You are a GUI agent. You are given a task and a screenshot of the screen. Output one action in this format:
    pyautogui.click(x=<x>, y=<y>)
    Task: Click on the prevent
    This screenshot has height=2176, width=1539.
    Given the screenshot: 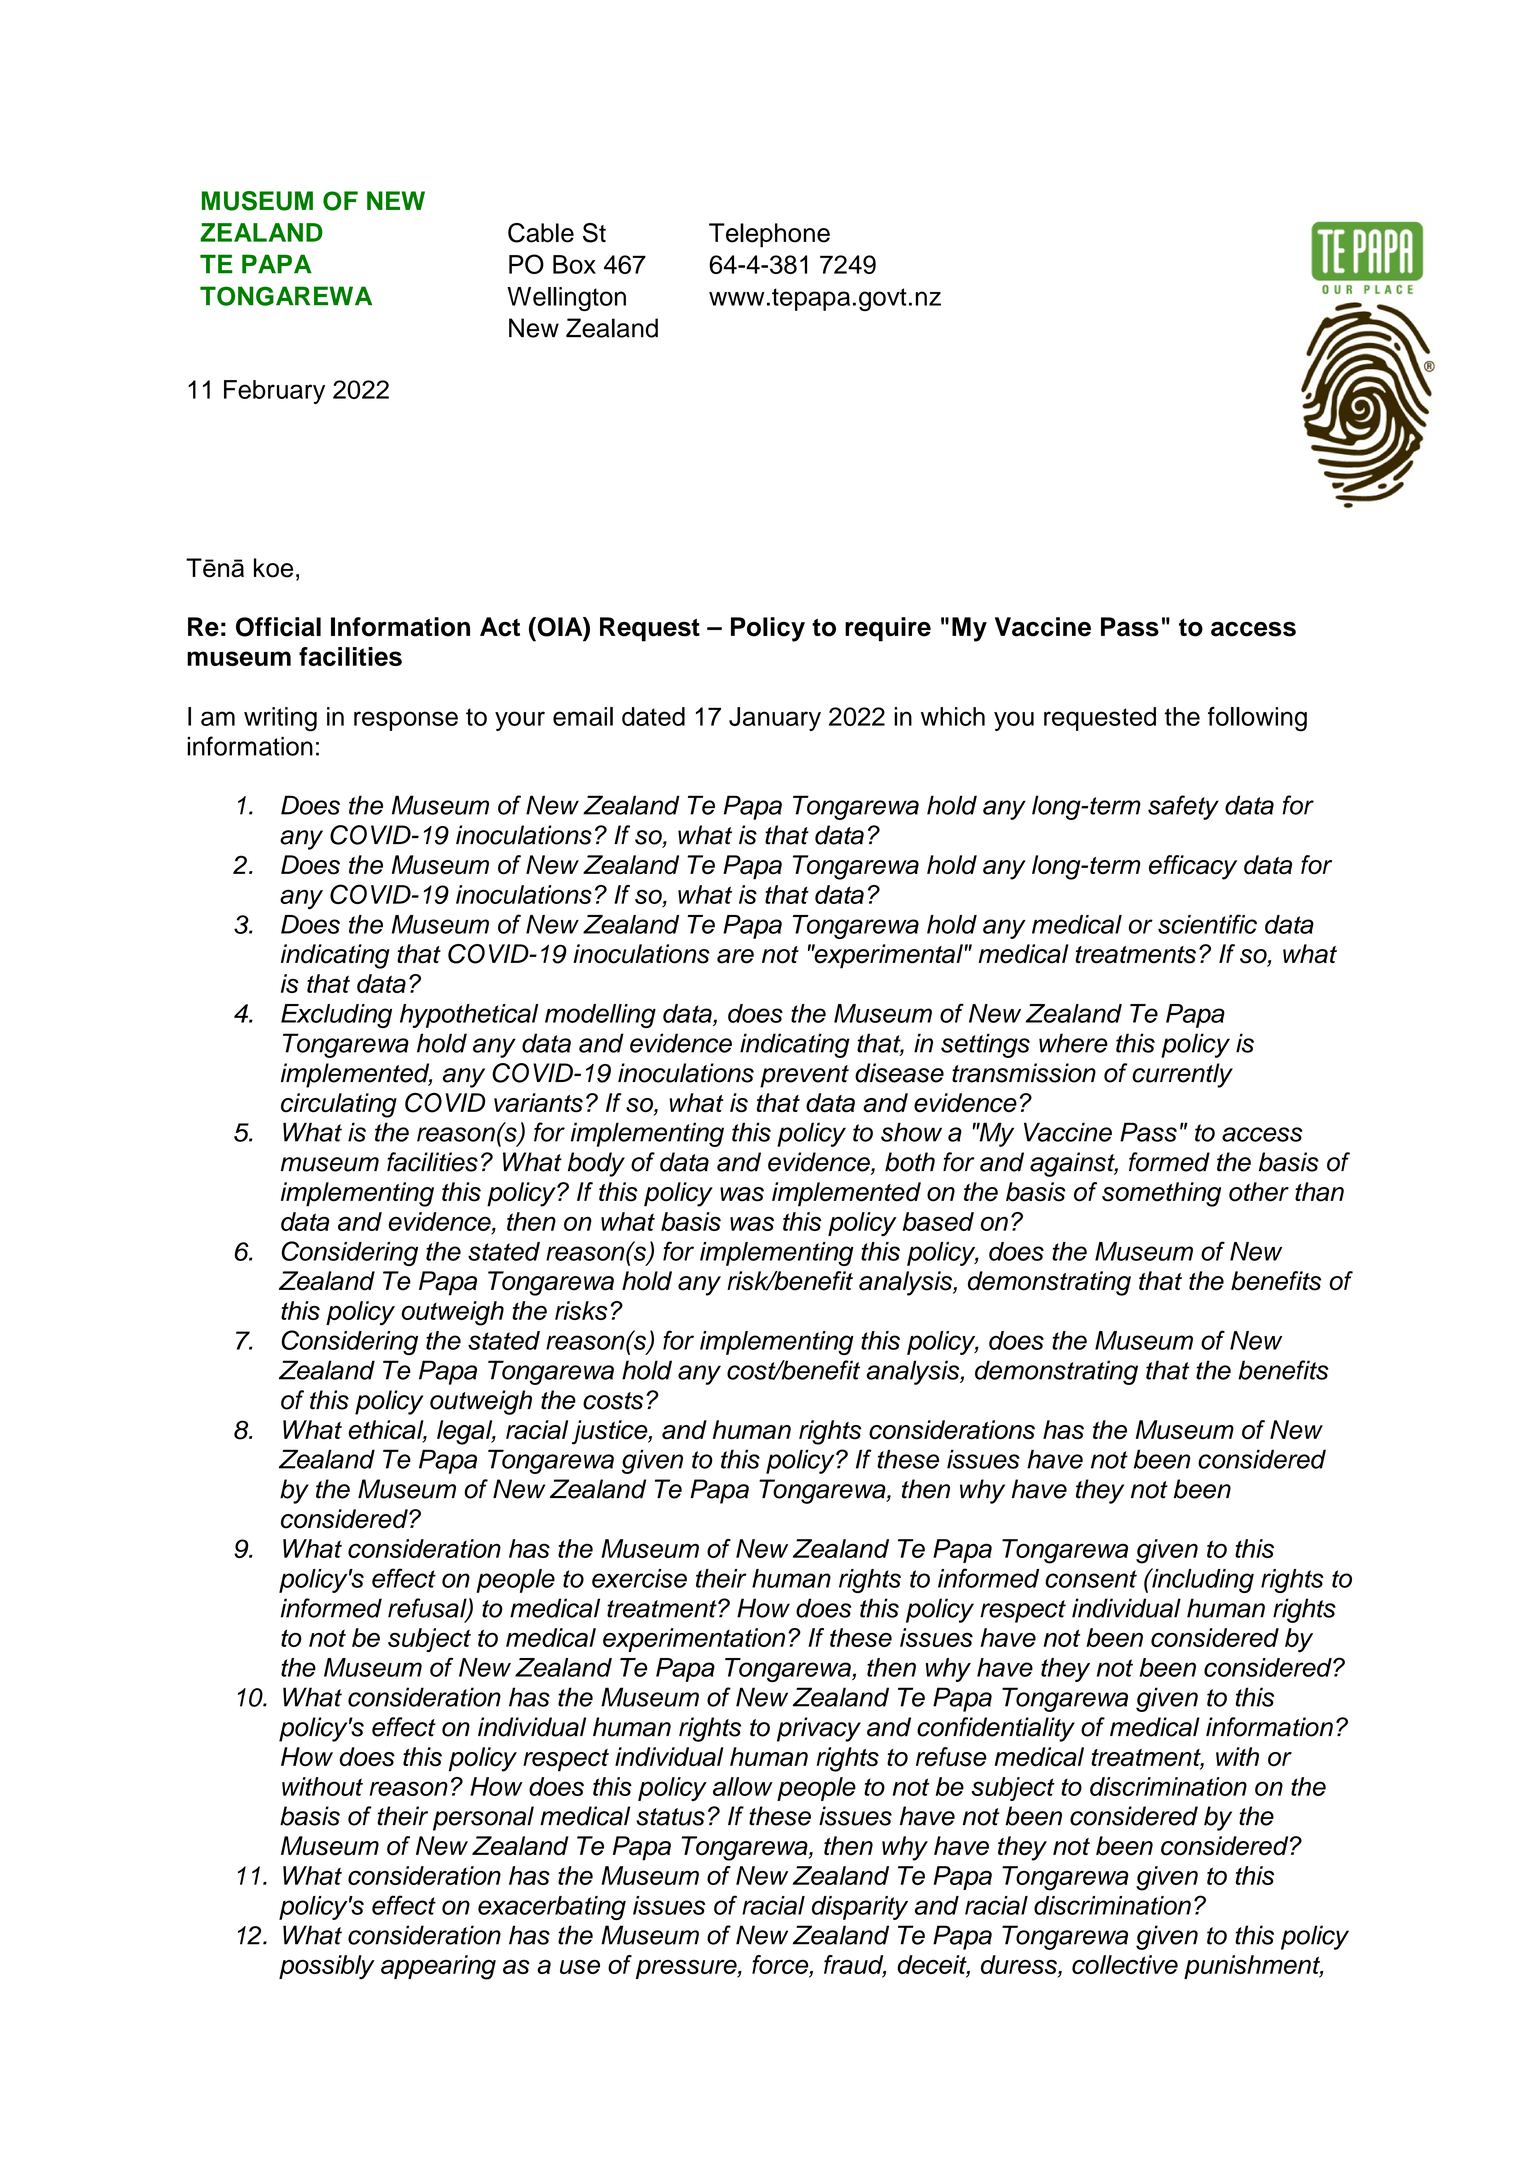 What is the action you would take?
    pyautogui.click(x=804, y=1076)
